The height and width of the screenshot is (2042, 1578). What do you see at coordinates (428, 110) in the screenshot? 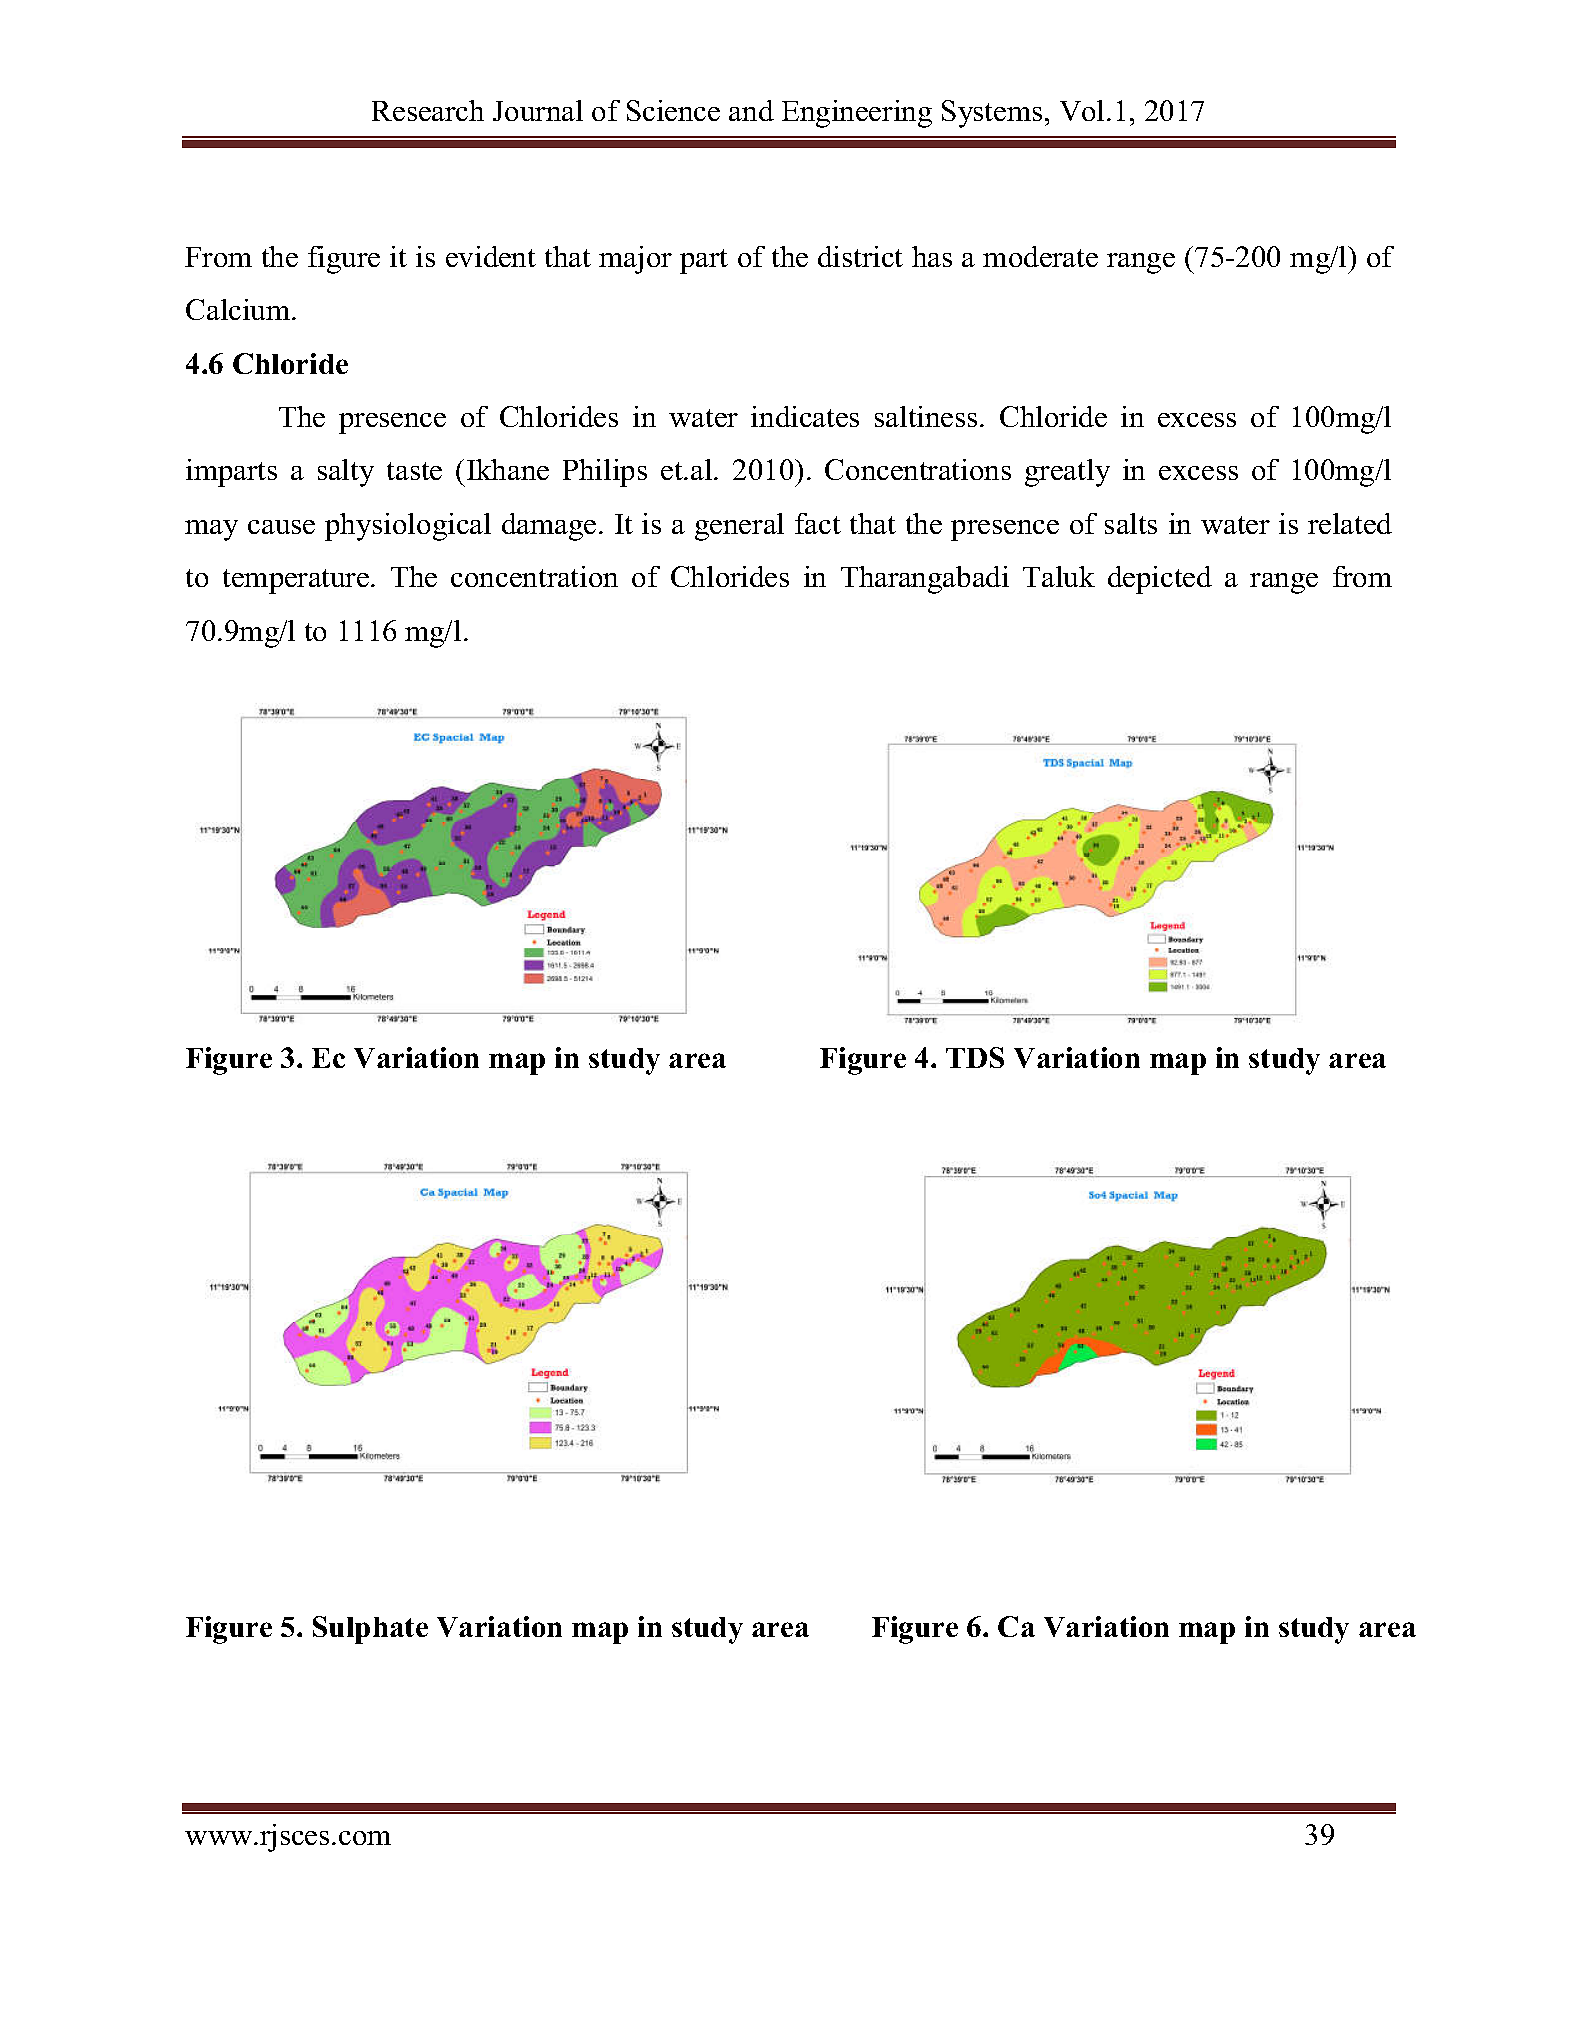
I see `Research` at bounding box center [428, 110].
